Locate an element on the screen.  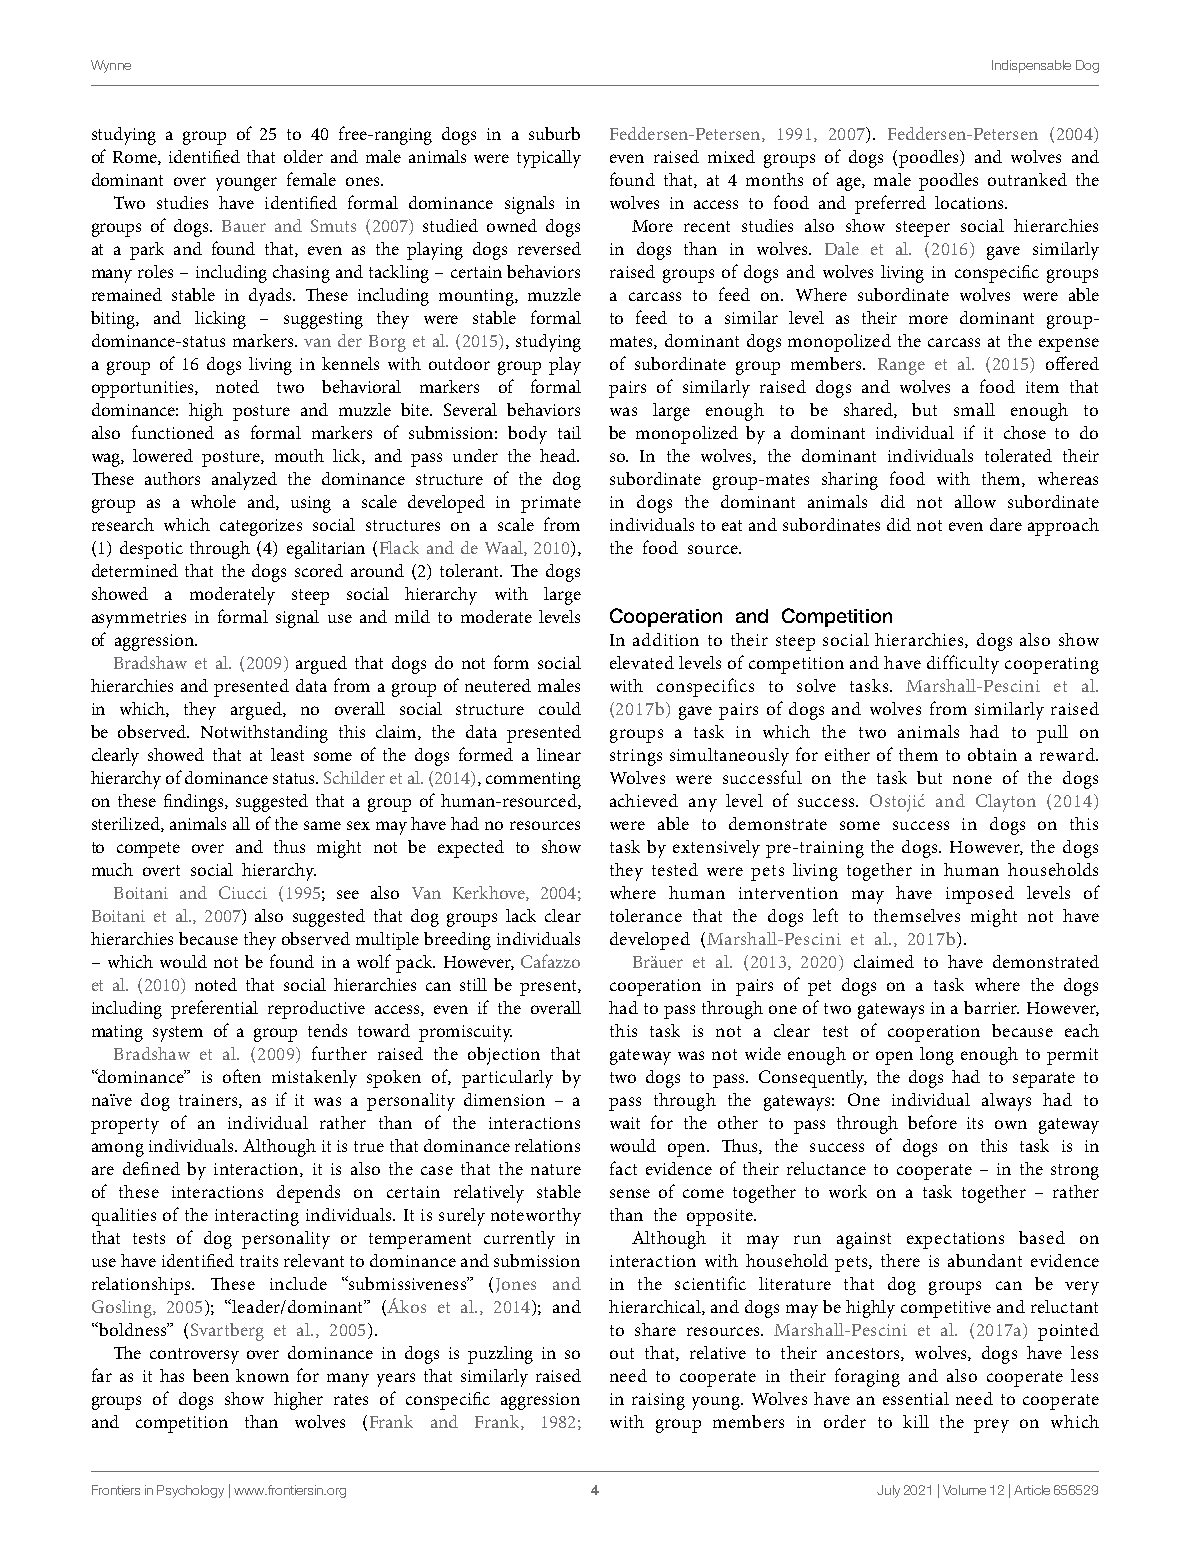
older is located at coordinates (303, 156).
